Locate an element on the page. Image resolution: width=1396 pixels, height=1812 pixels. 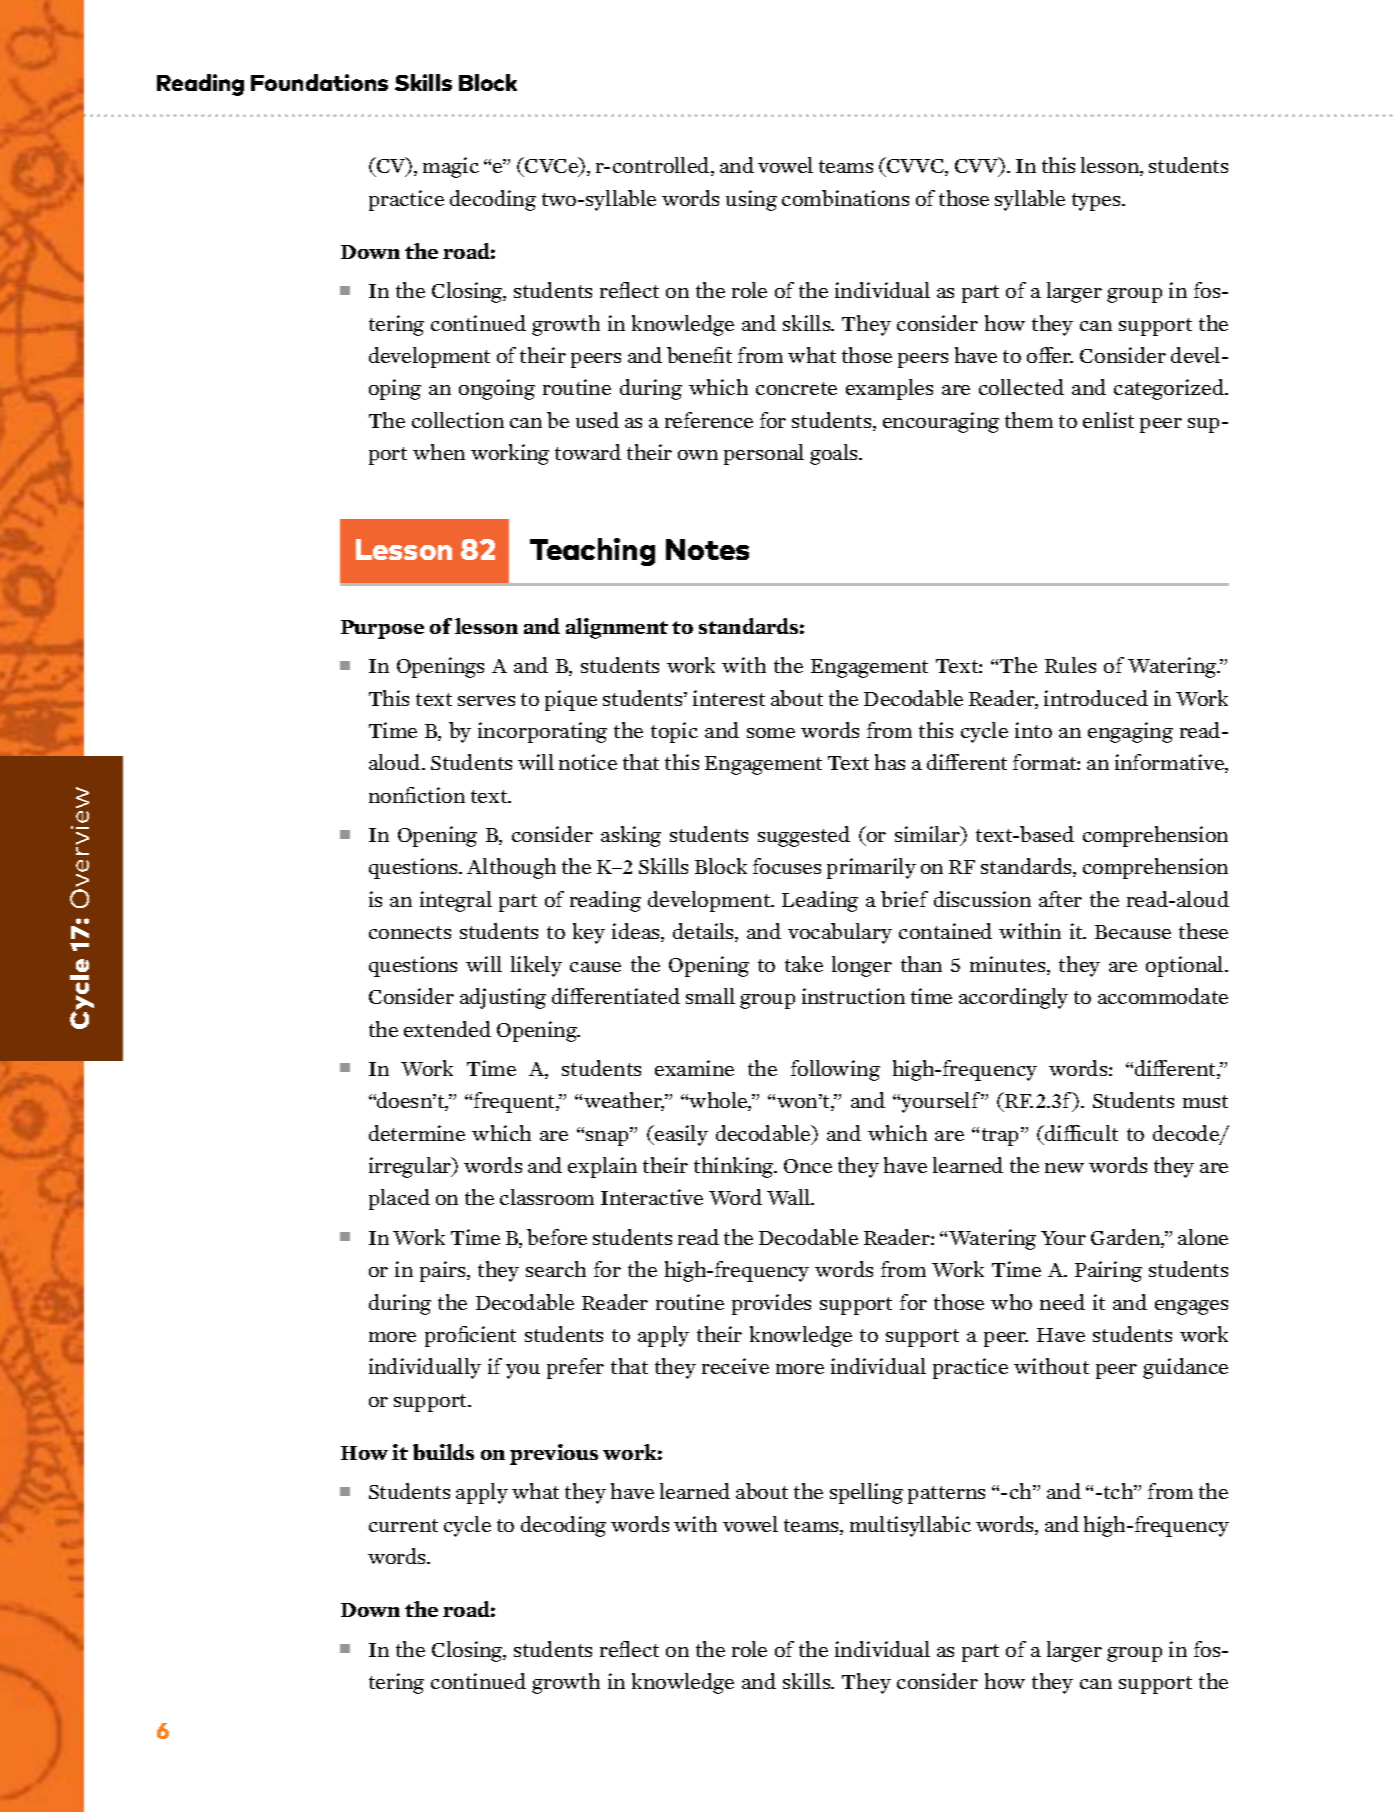
suggested is located at coordinates (804, 836).
